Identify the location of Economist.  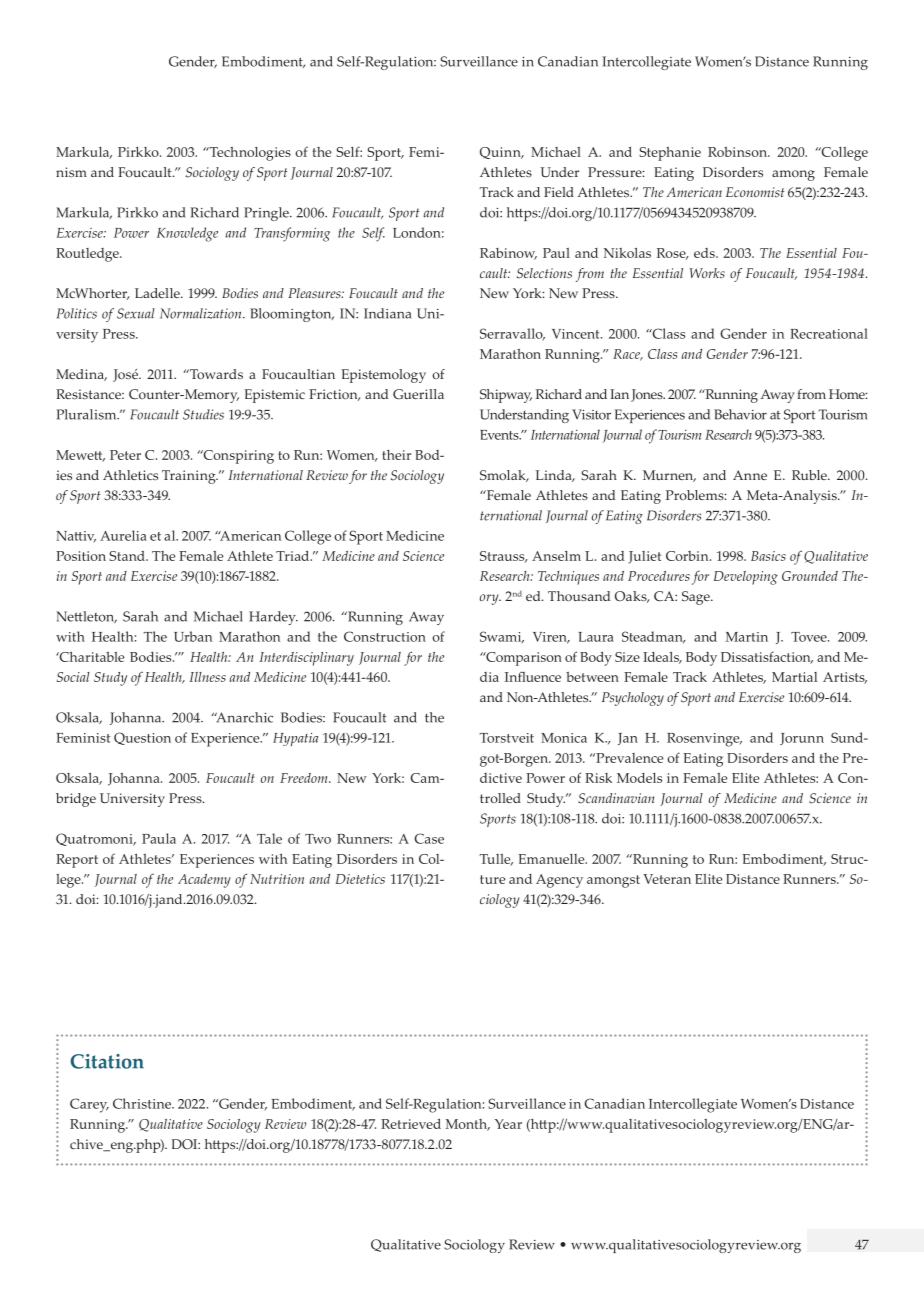
(755, 192).
